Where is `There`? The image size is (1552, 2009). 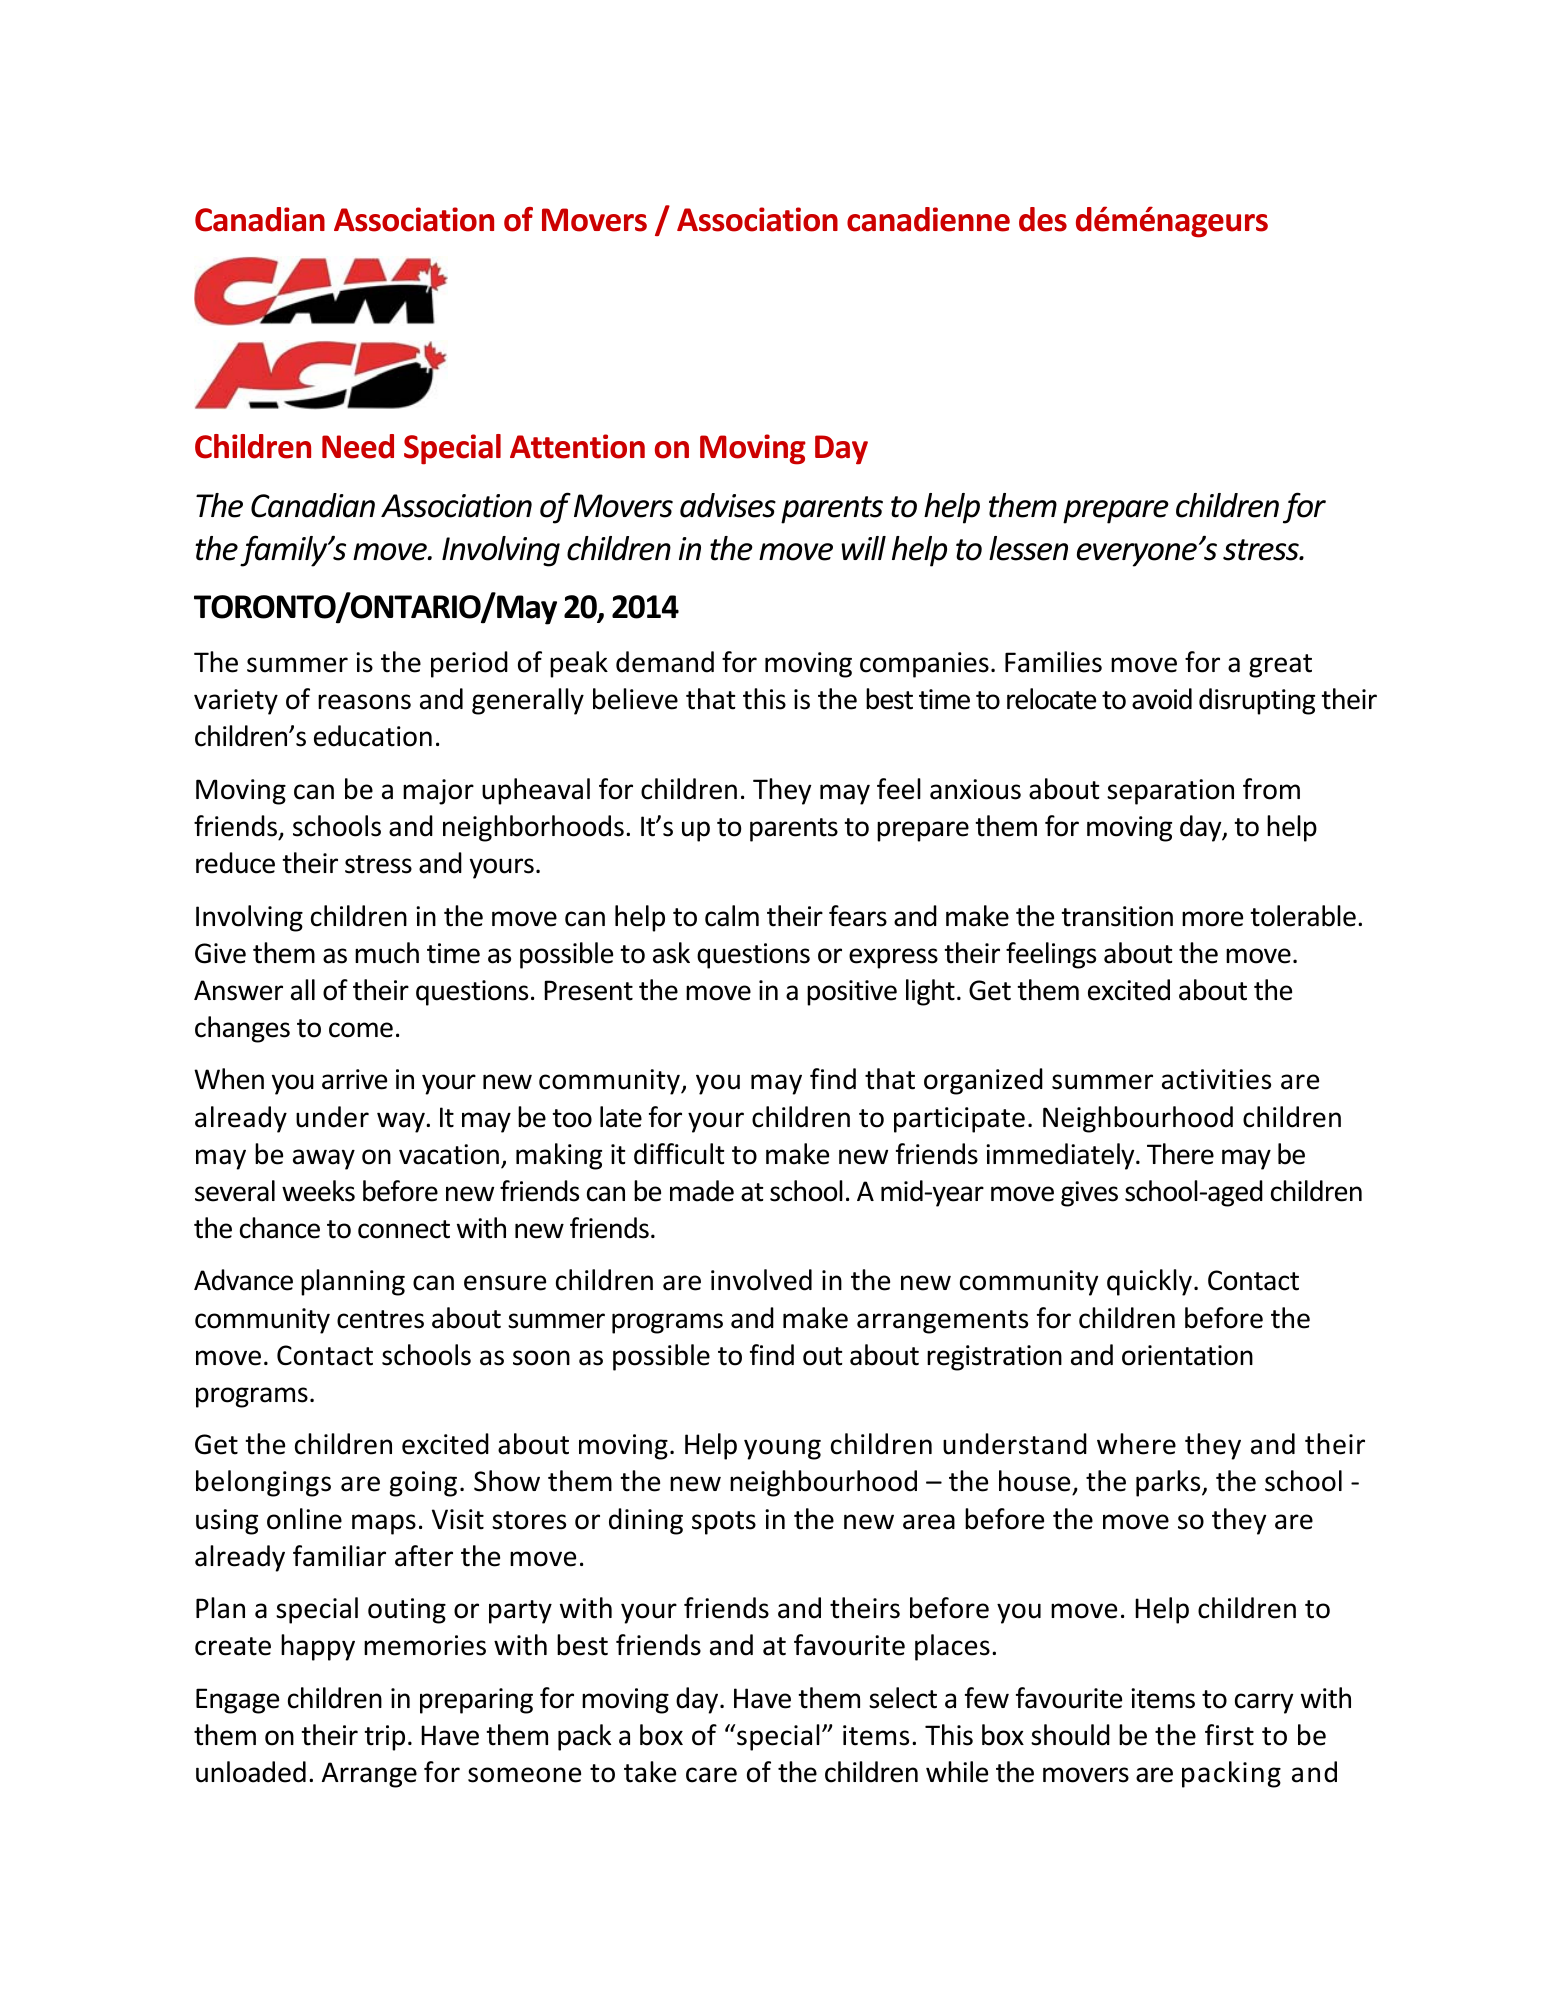 There is located at coordinates (1180, 1154).
